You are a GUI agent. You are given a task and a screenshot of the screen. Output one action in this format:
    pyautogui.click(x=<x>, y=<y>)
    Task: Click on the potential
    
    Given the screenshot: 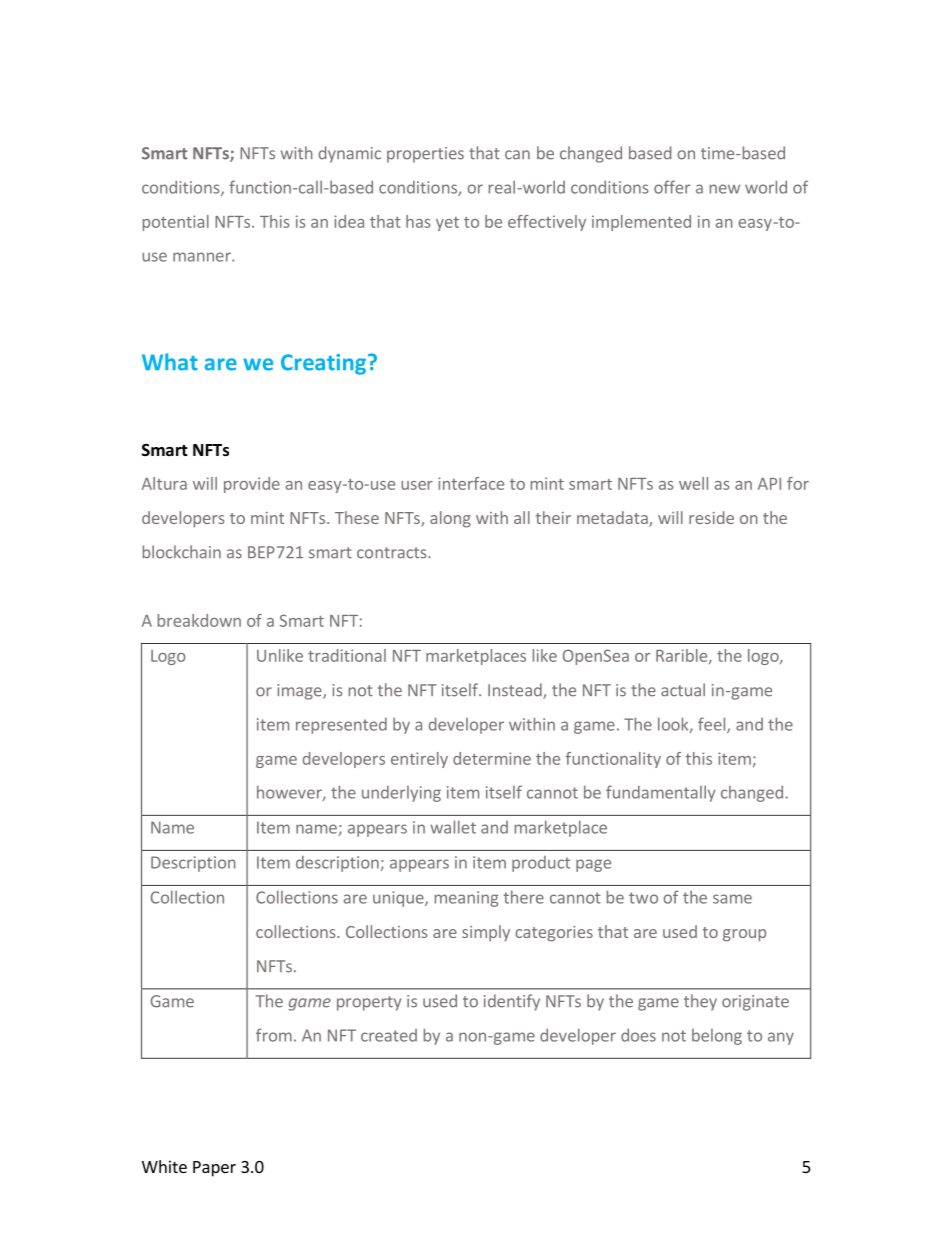 What is the action you would take?
    pyautogui.click(x=176, y=223)
